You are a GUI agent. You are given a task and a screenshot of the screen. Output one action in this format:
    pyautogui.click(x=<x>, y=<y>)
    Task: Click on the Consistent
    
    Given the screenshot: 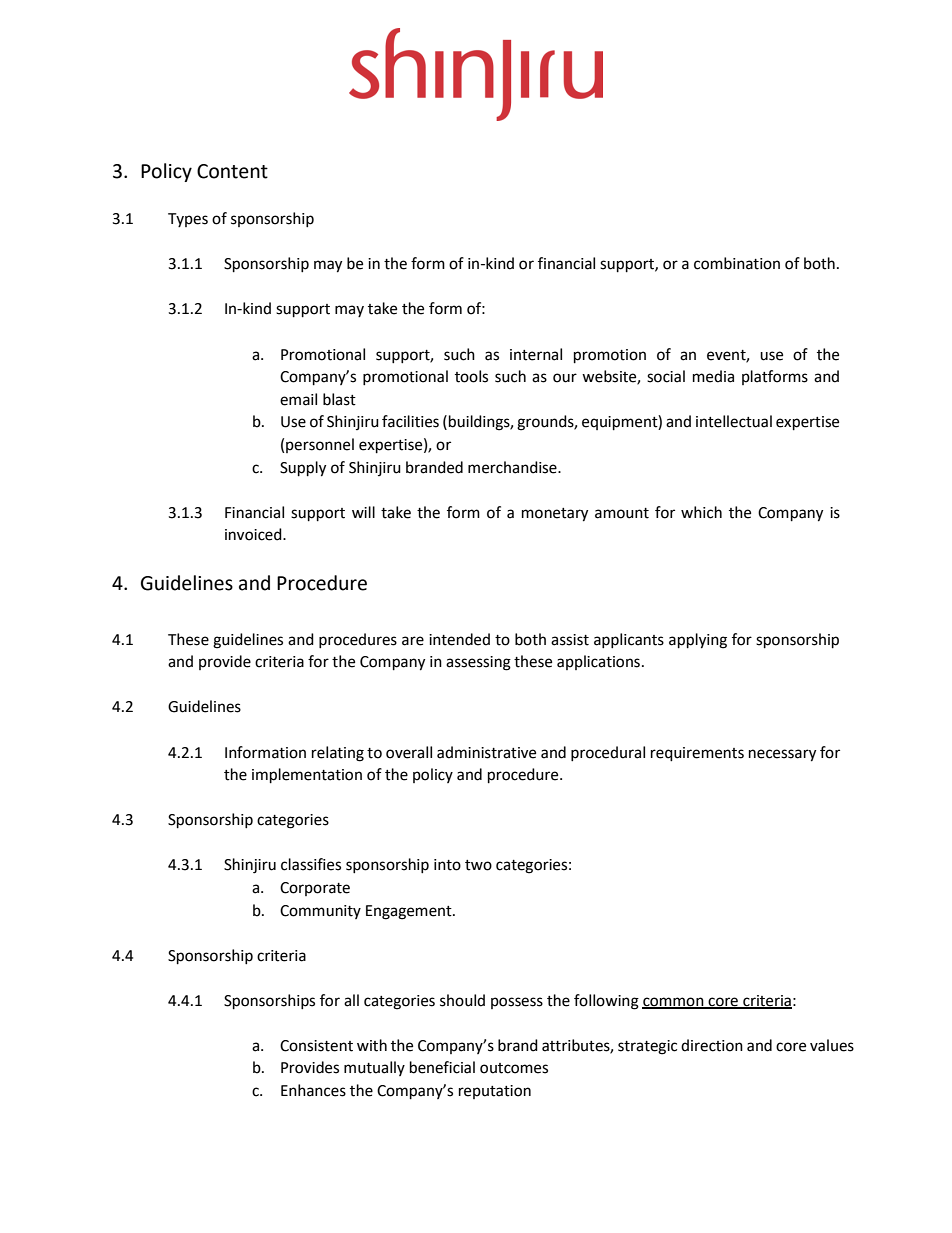 What is the action you would take?
    pyautogui.click(x=316, y=1046)
